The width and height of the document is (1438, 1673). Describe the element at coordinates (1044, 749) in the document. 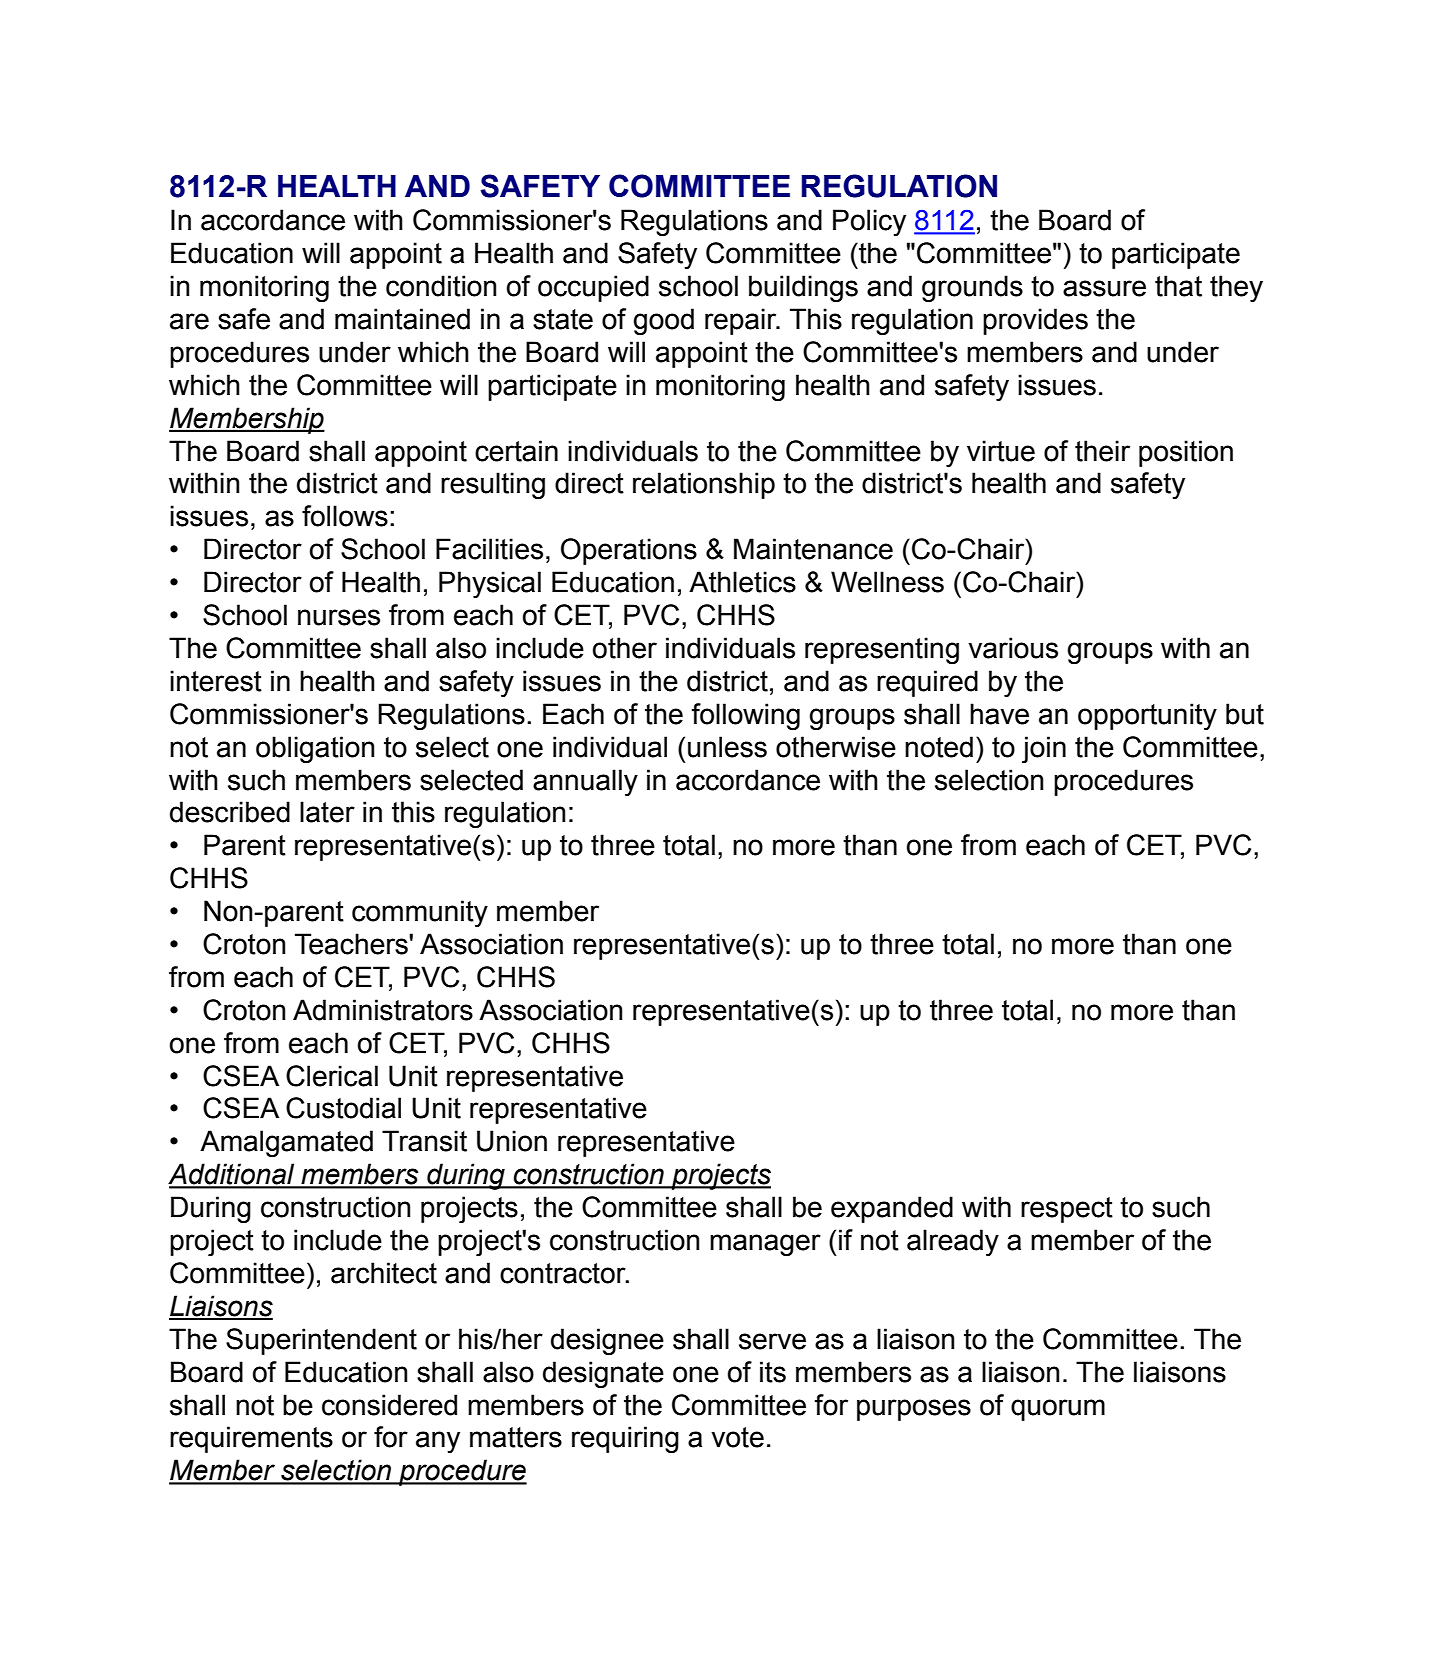

I see `join` at that location.
